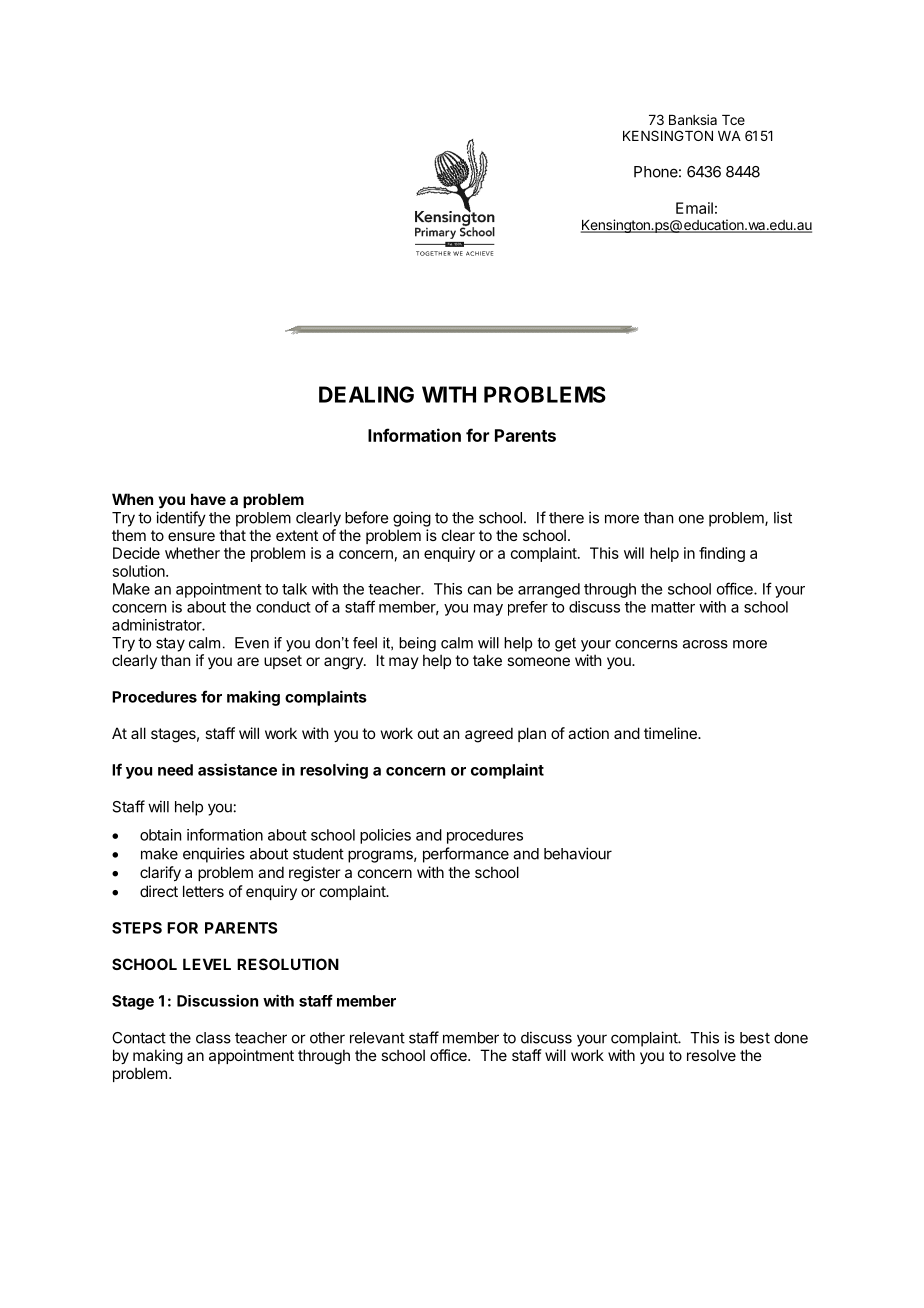  What do you see at coordinates (671, 733) in the page?
I see `timeline` at bounding box center [671, 733].
